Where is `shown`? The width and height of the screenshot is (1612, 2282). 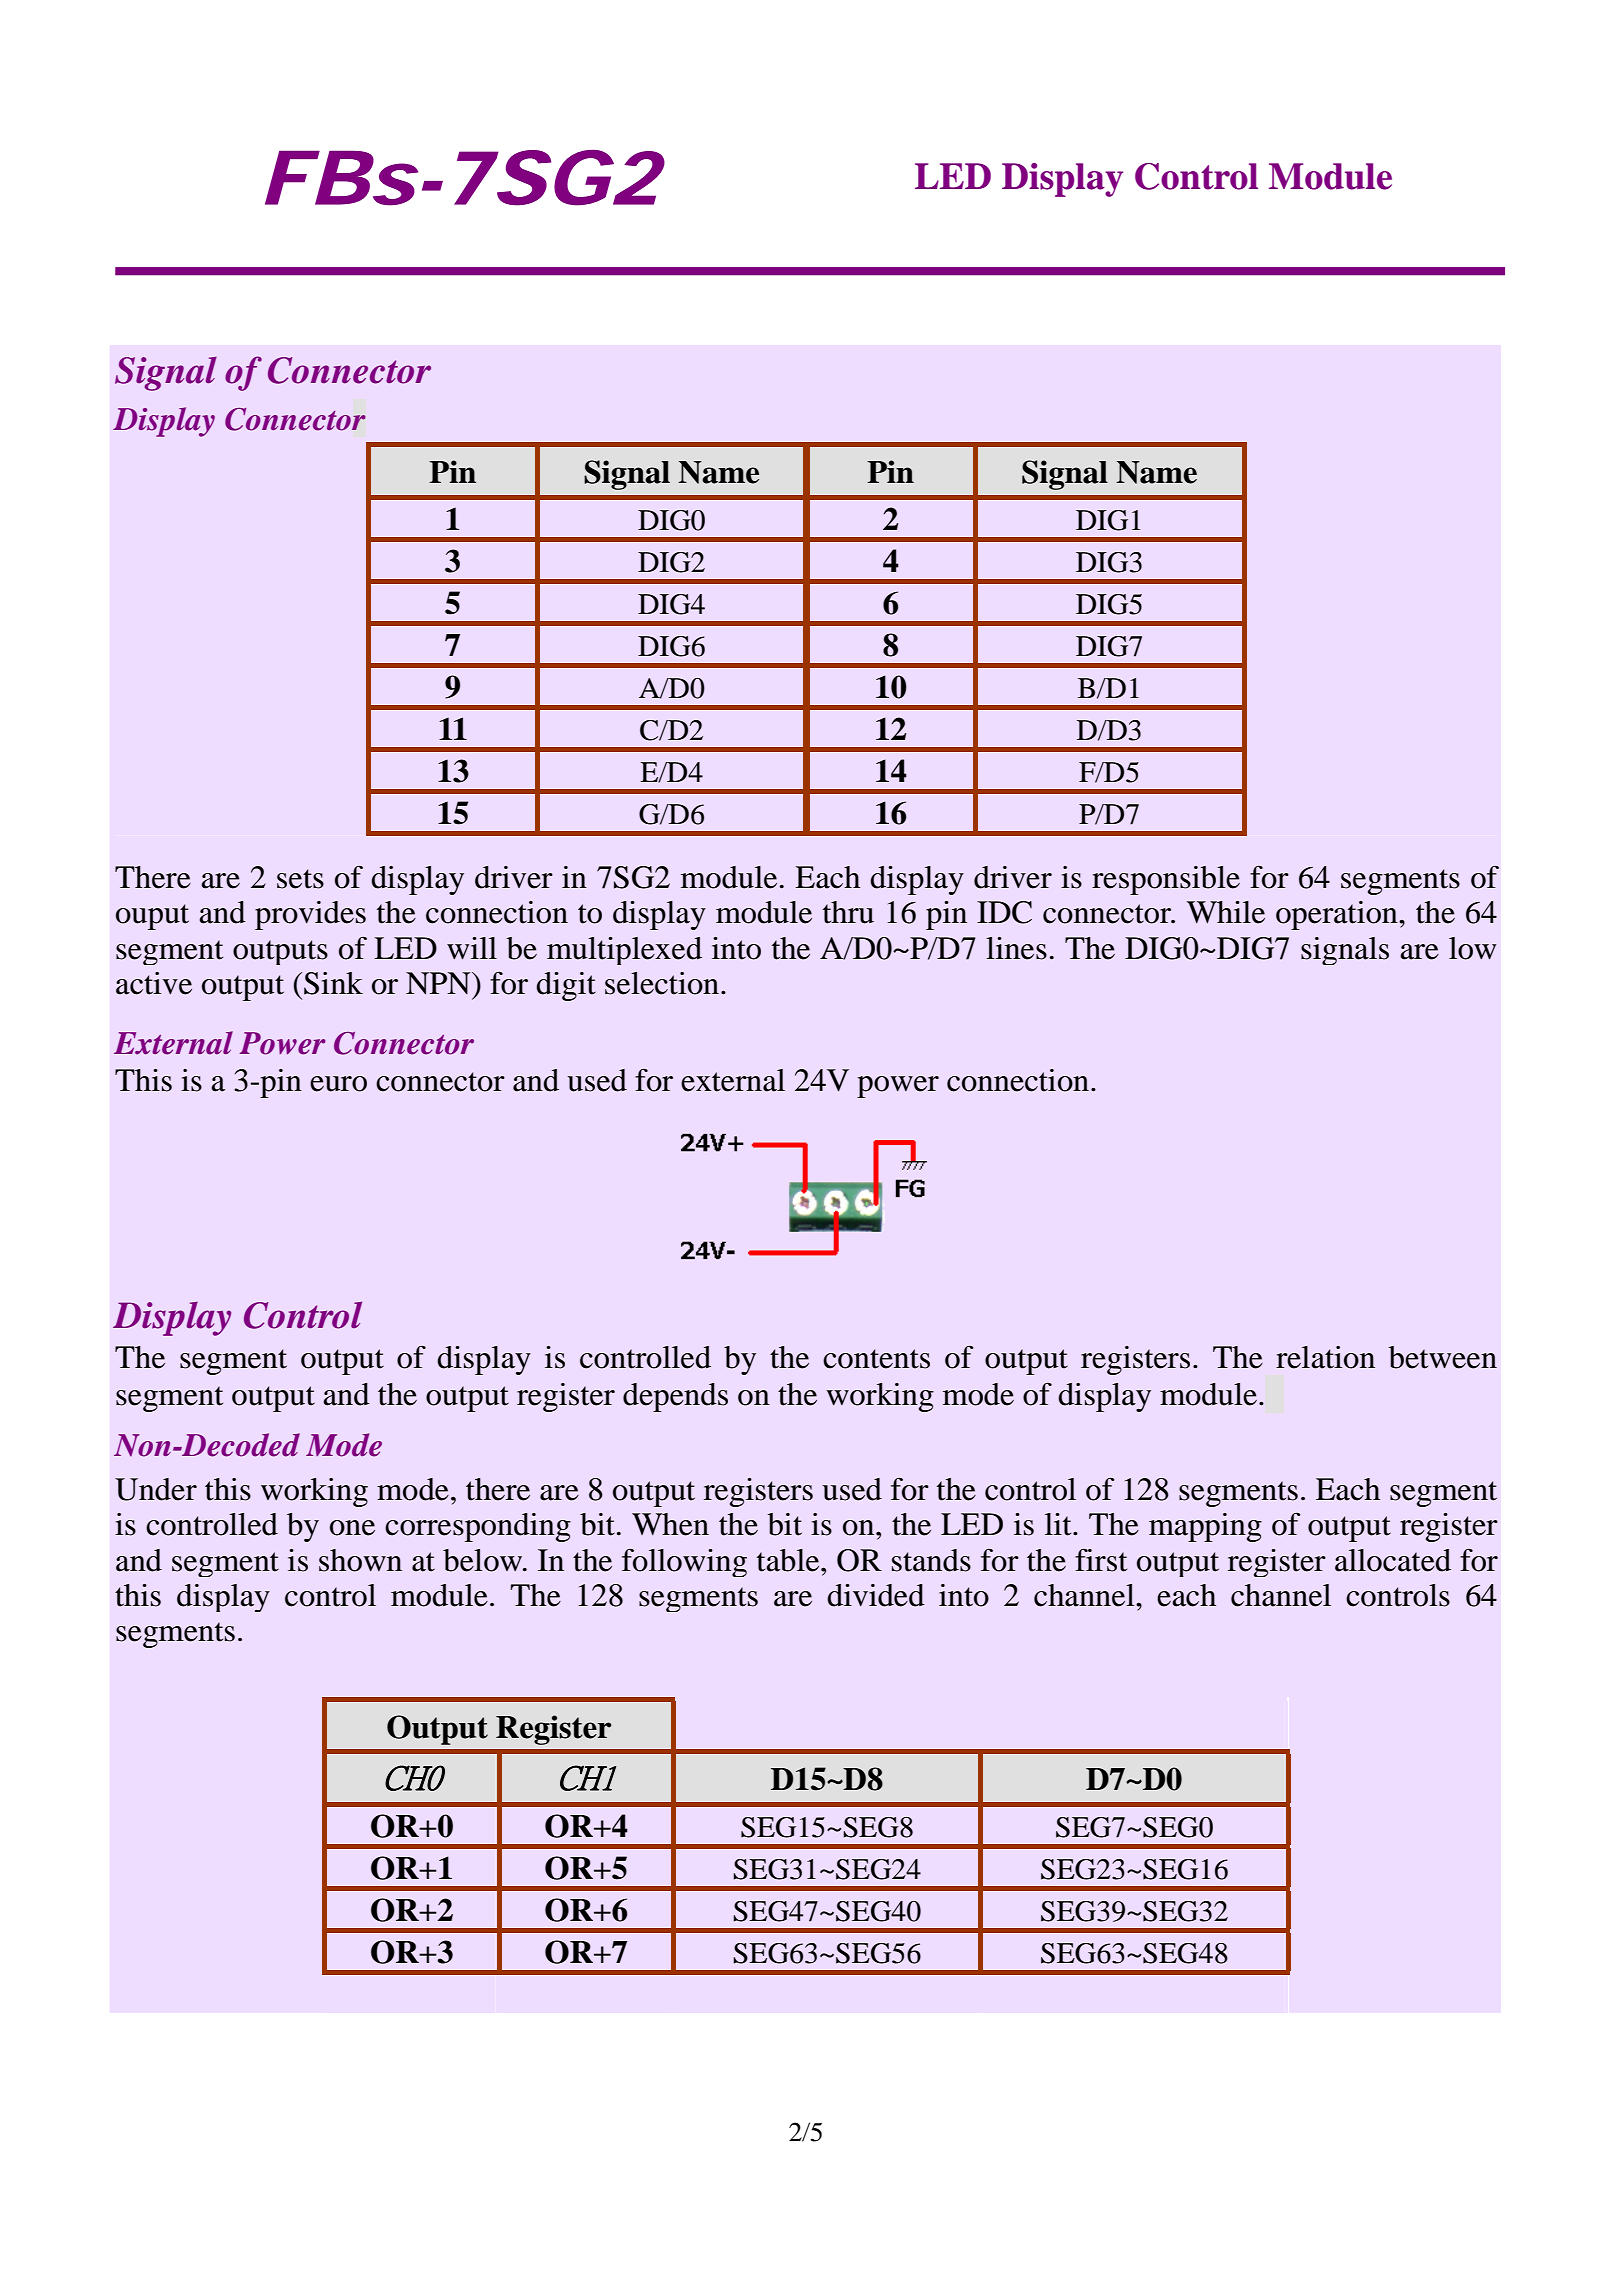 shown is located at coordinates (360, 1560).
